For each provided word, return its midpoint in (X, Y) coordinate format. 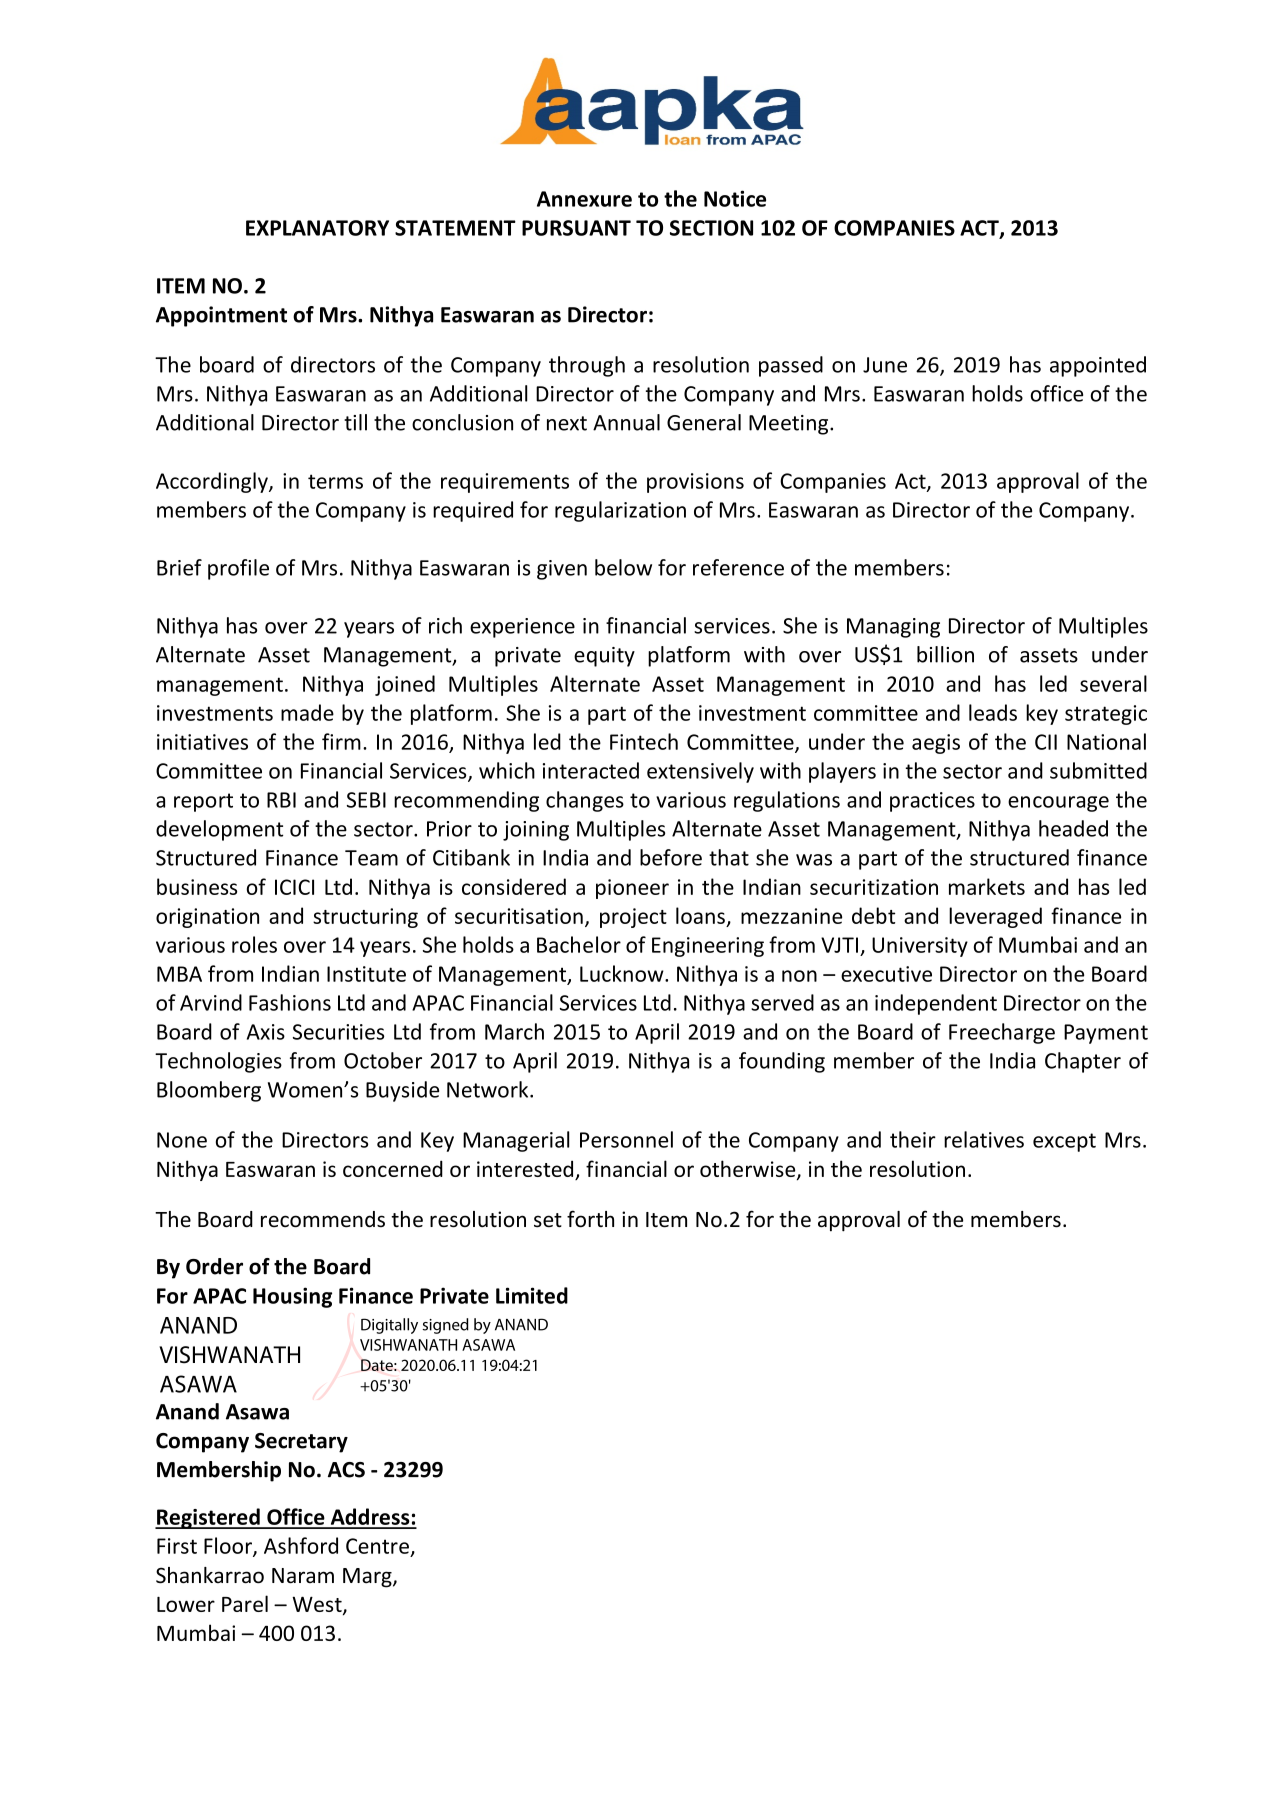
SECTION (711, 228)
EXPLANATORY (317, 228)
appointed (1098, 366)
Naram (303, 1576)
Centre (377, 1546)
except (1064, 1142)
